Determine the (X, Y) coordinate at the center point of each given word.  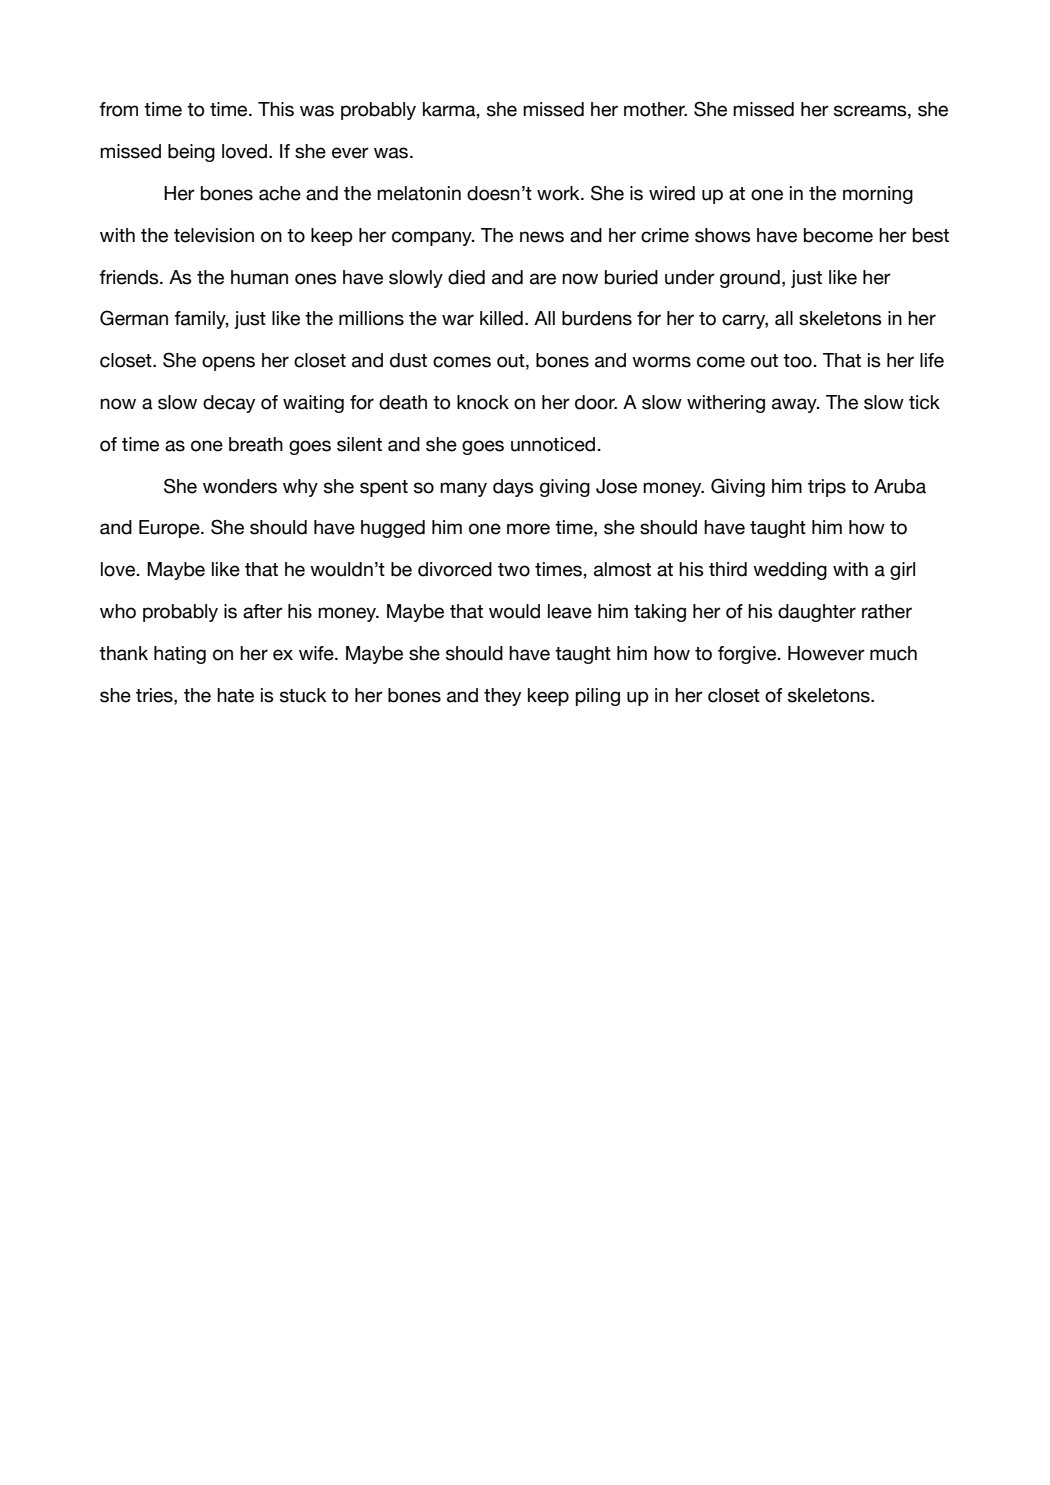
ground (750, 279)
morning (878, 195)
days (513, 488)
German (134, 318)
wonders (240, 486)
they (502, 697)
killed (501, 318)
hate (235, 695)
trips (827, 488)
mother (655, 109)
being (191, 153)
